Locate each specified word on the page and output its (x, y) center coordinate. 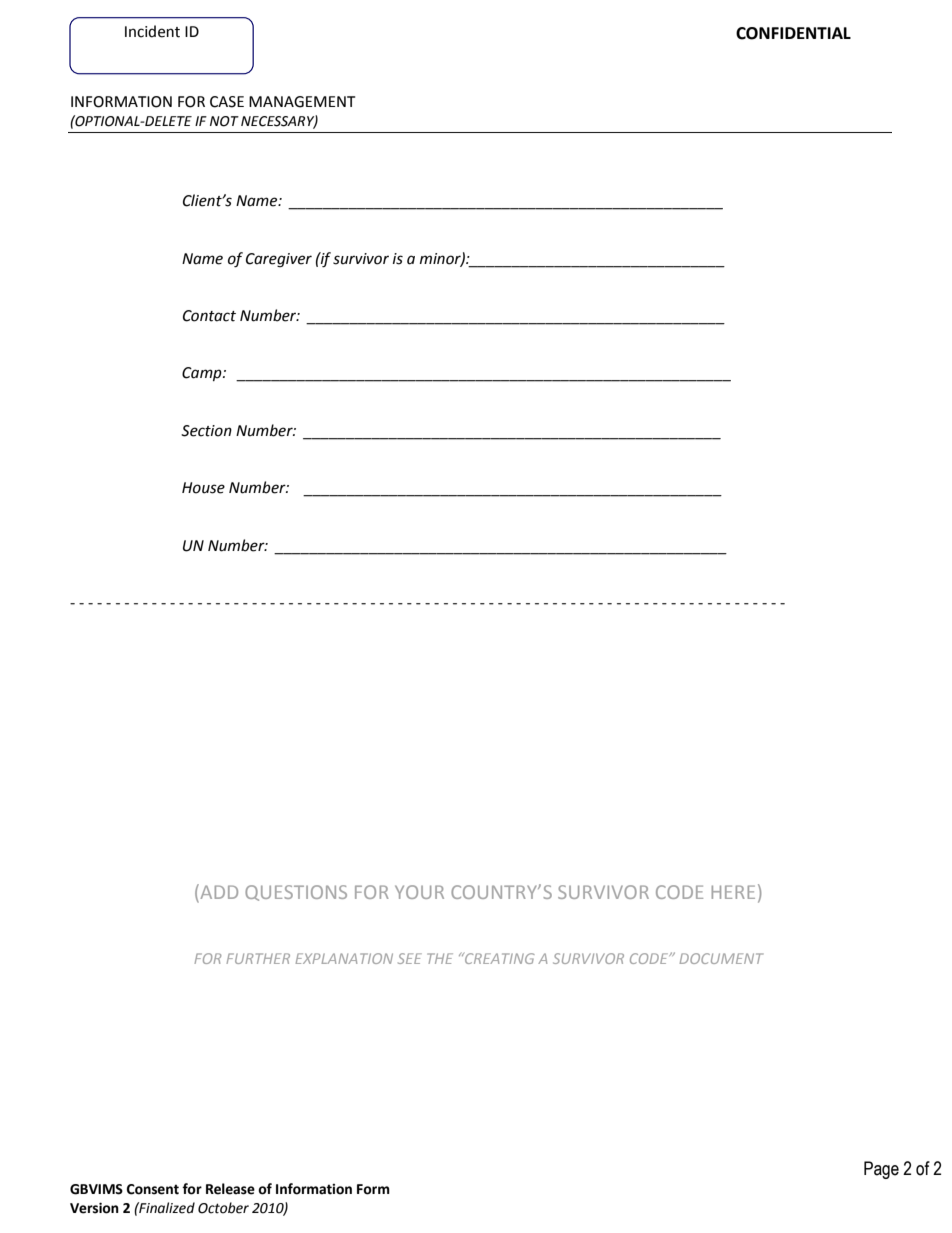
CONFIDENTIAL (793, 33)
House (203, 488)
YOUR (419, 892)
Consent (153, 1189)
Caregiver (279, 260)
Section (206, 431)
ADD (218, 893)
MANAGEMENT (302, 102)
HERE (733, 892)
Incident (152, 31)
